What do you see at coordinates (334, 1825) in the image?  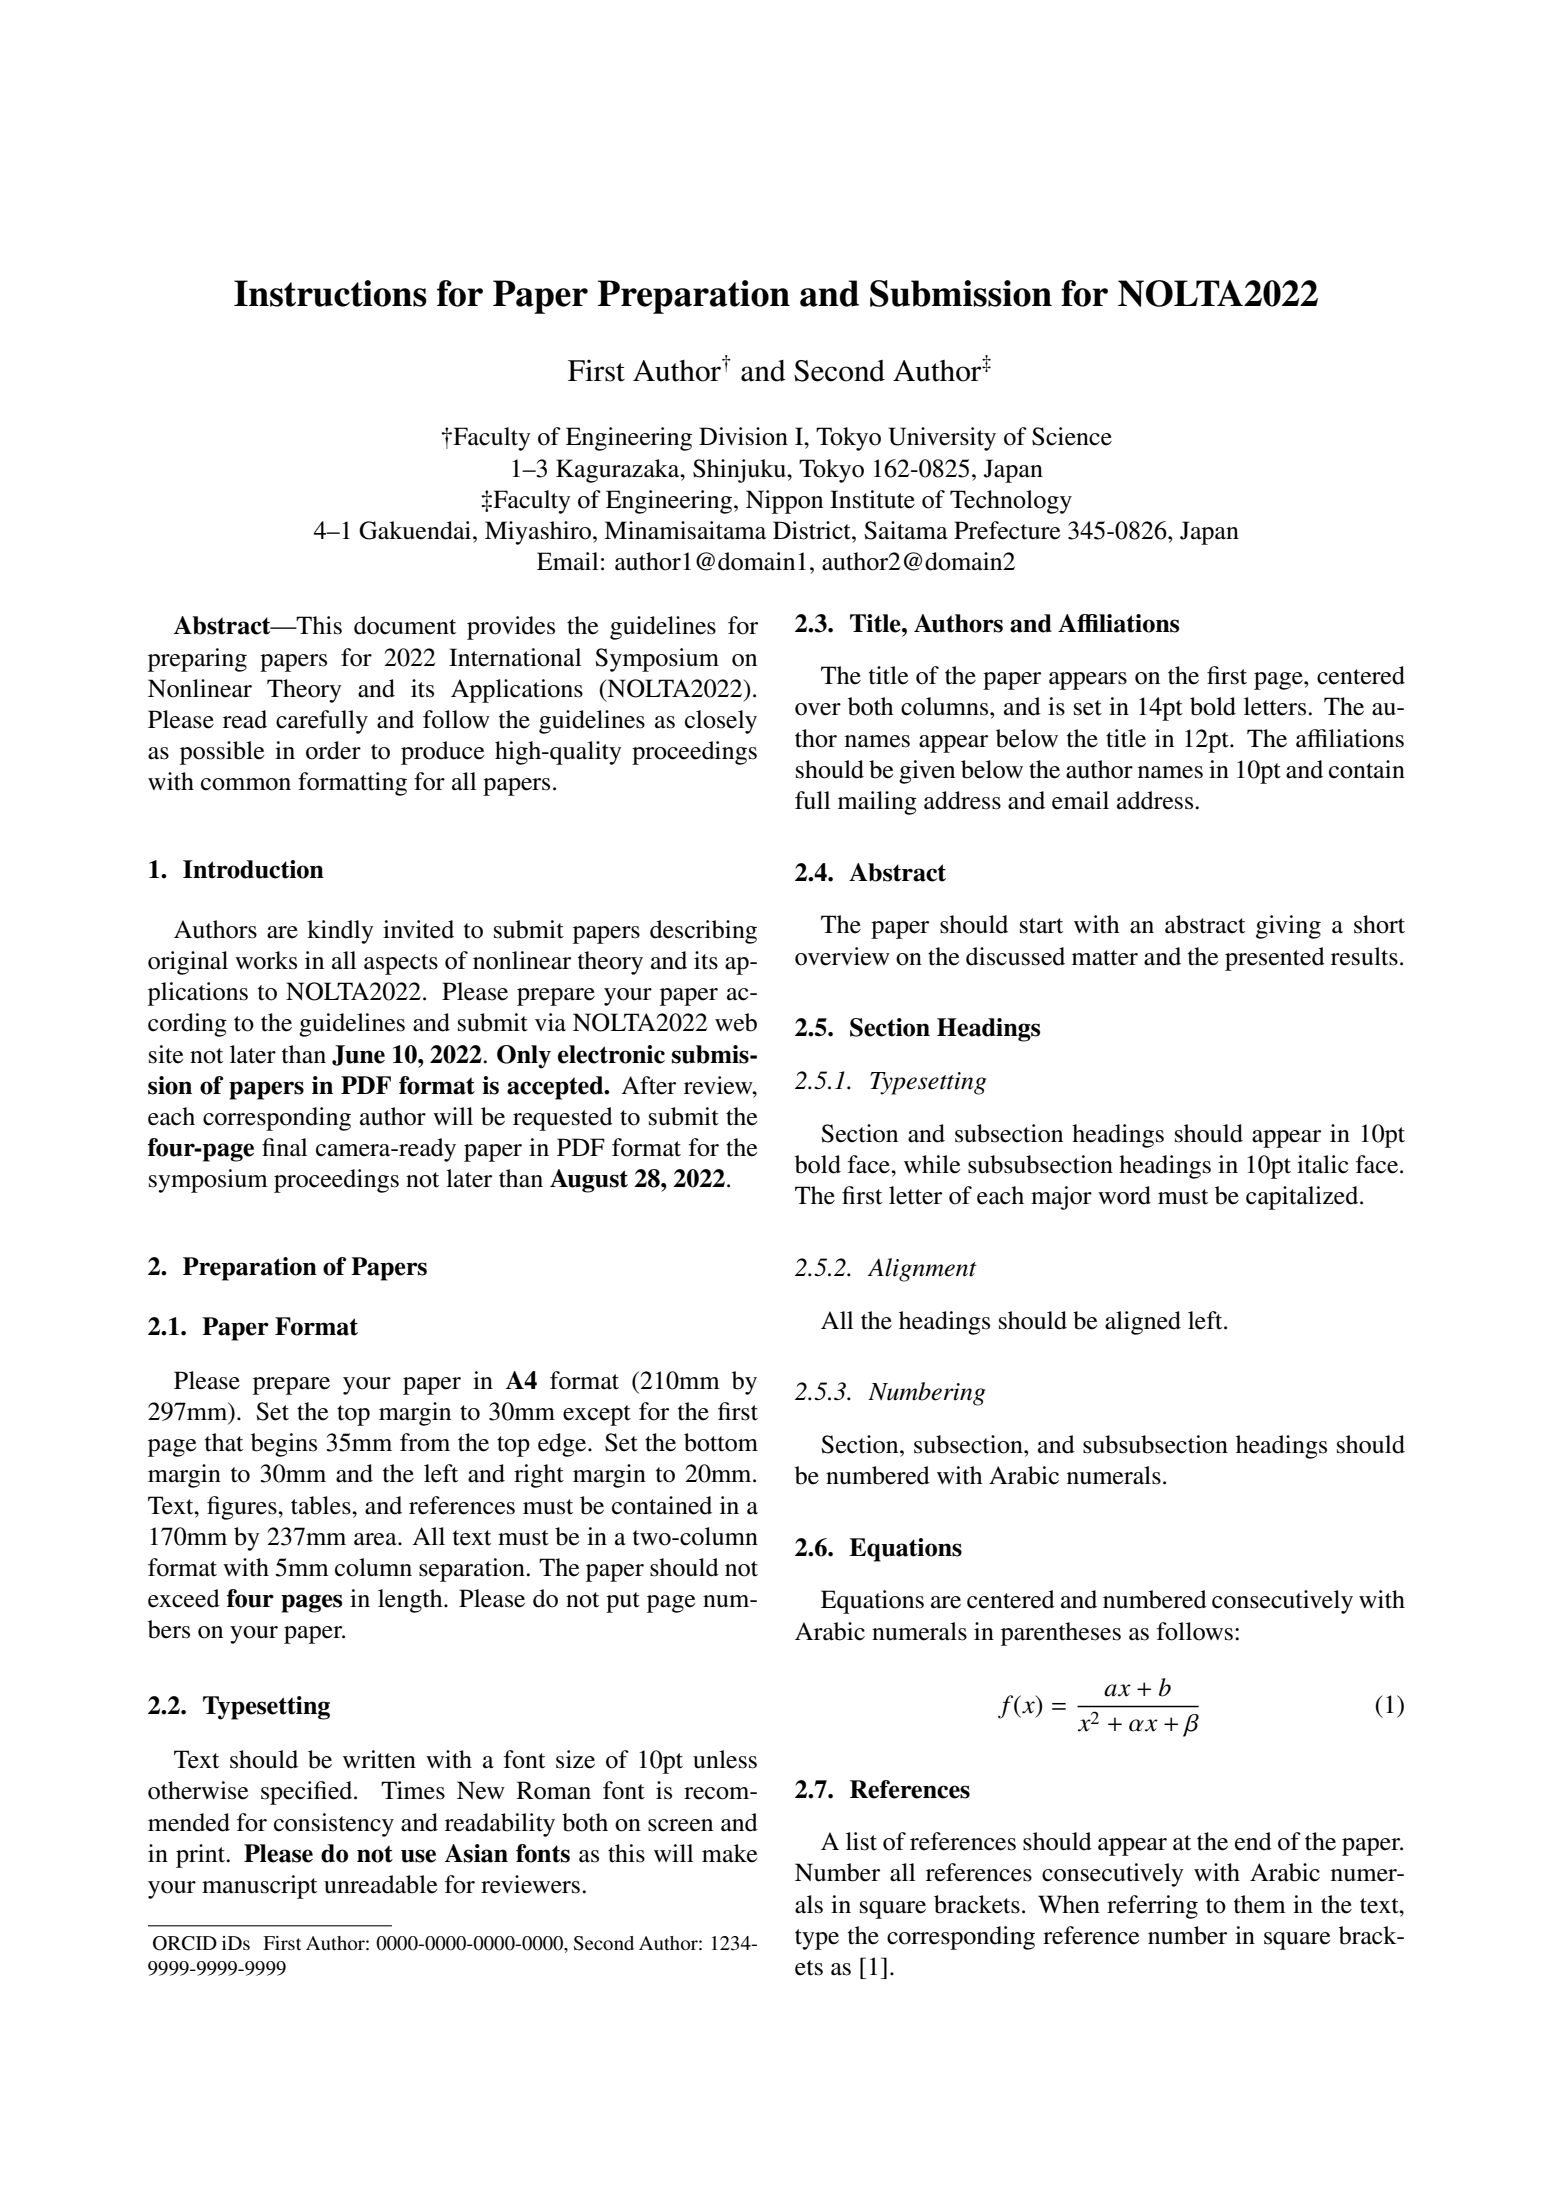 I see `consistency` at bounding box center [334, 1825].
